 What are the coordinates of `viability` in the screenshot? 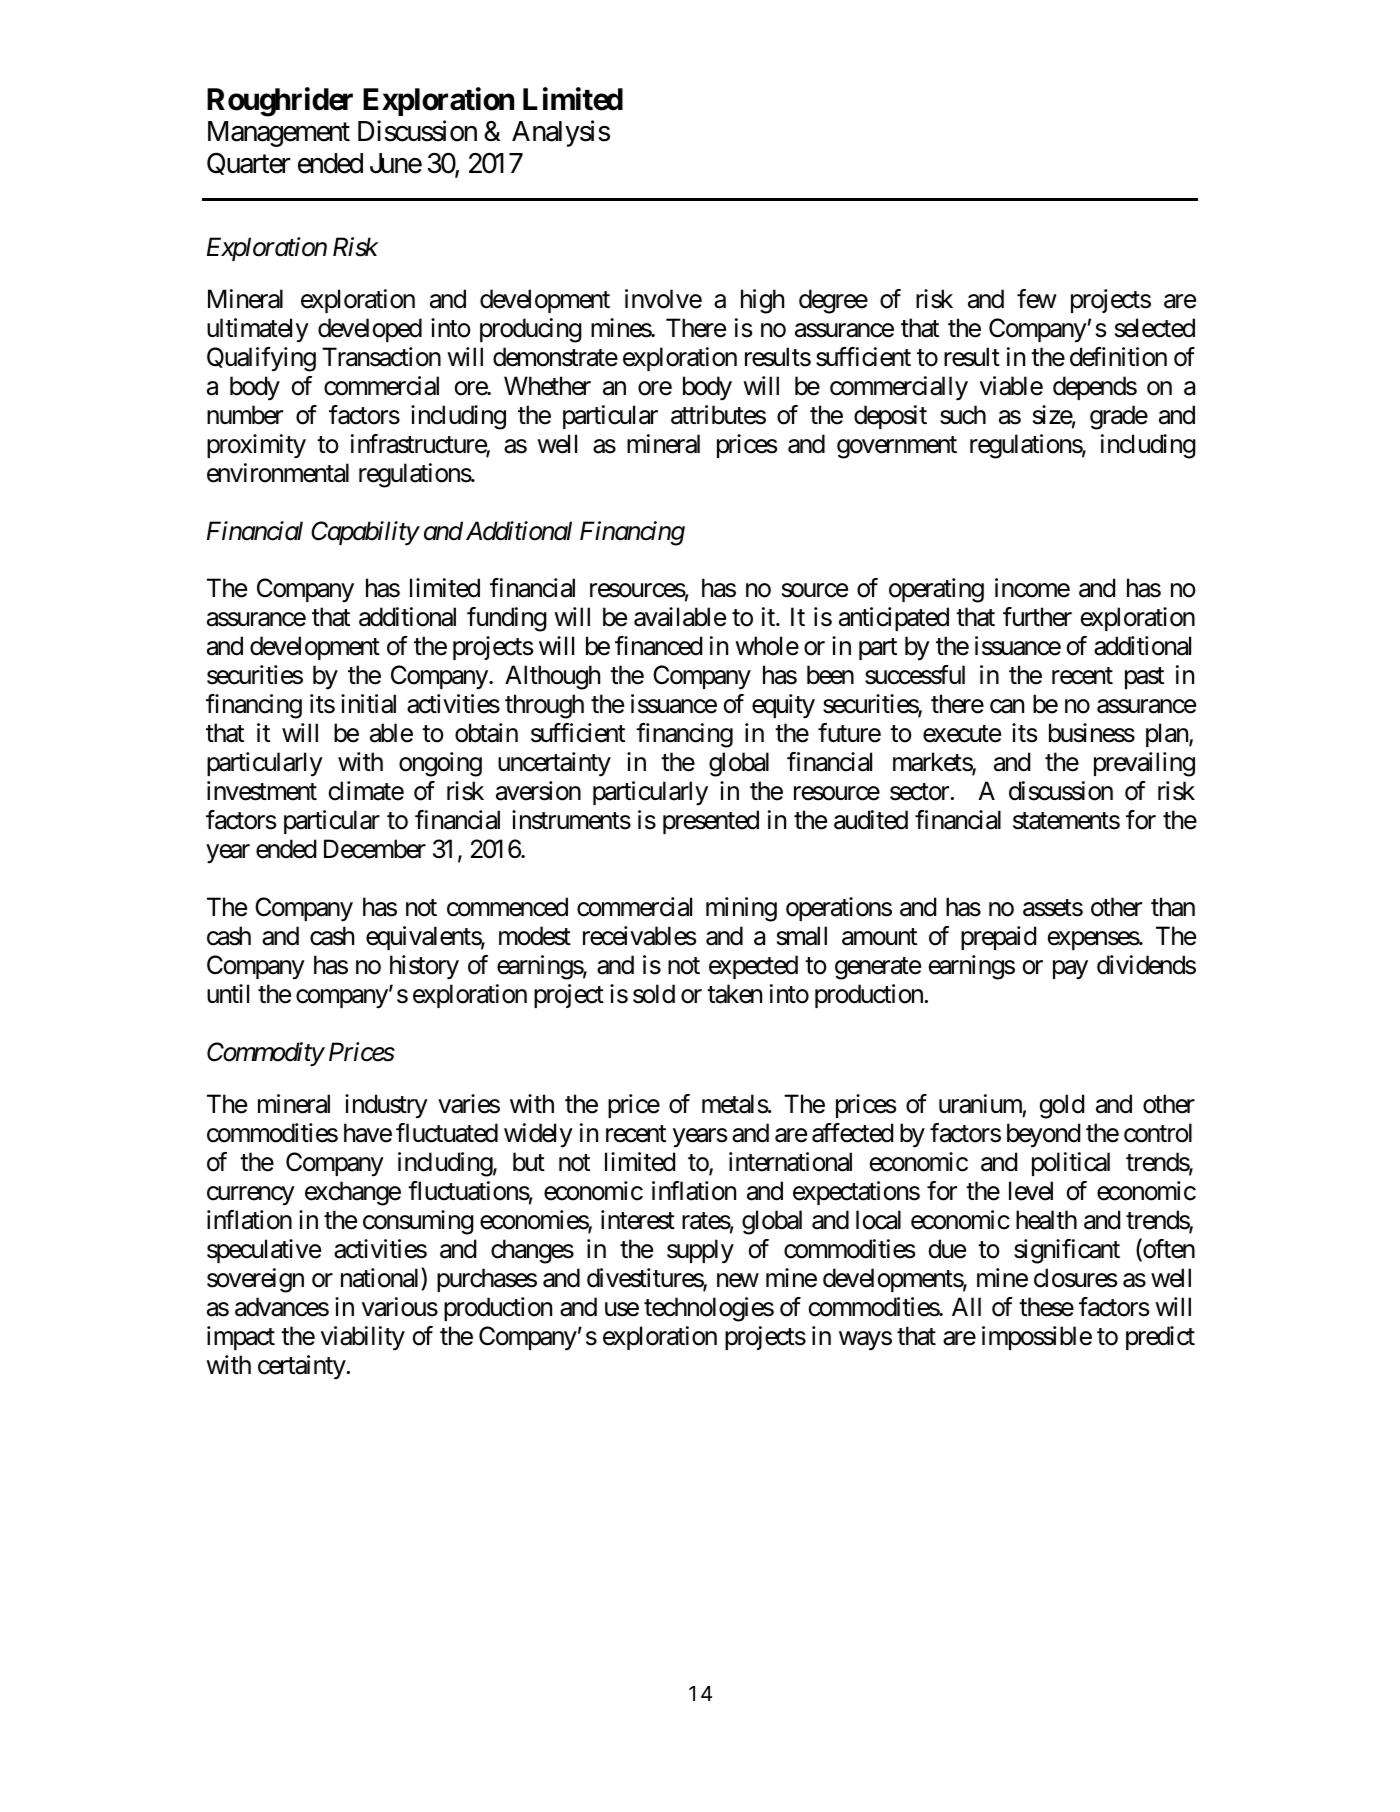 It's located at (363, 1338).
